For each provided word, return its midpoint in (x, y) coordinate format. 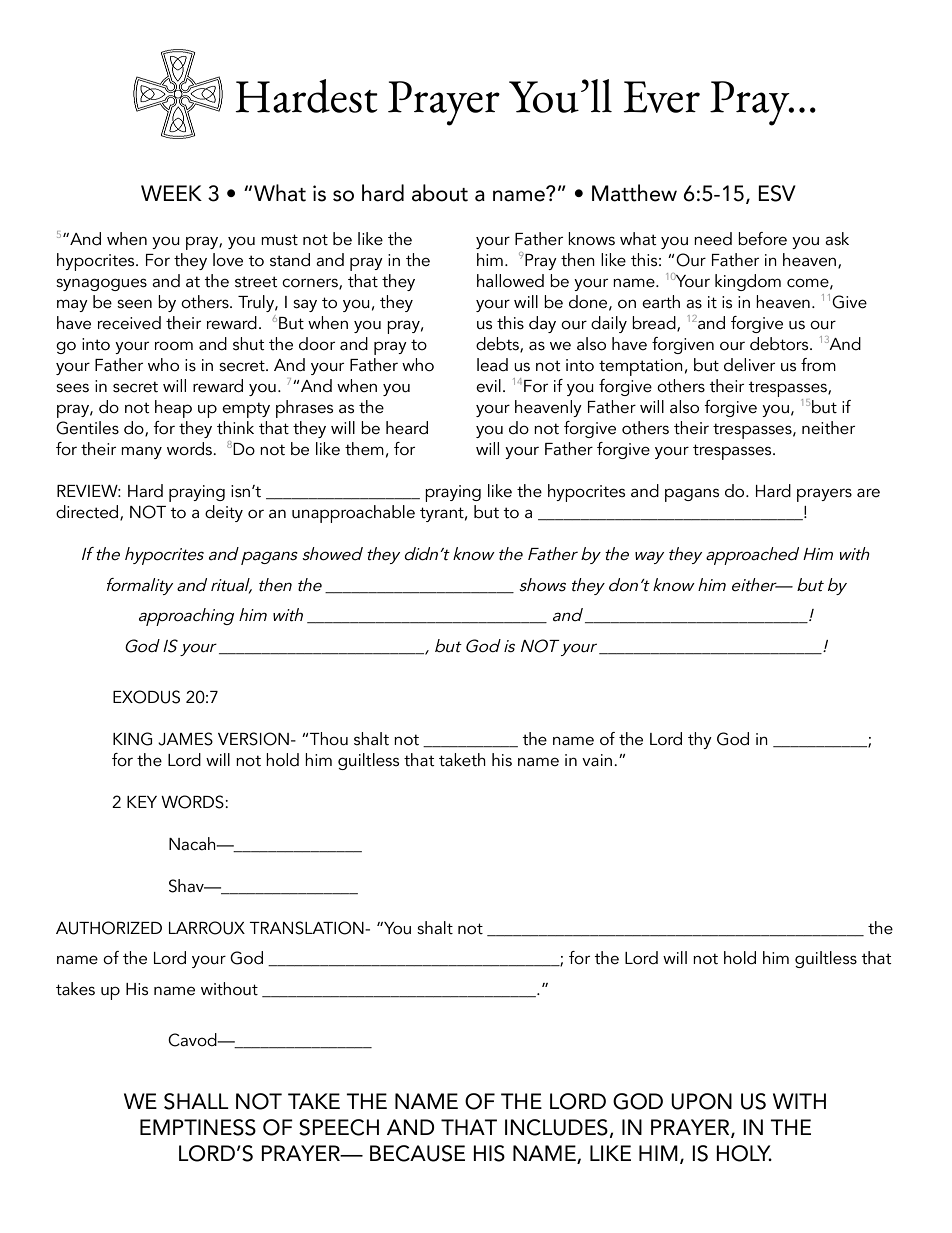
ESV (777, 193)
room (174, 346)
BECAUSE (417, 1153)
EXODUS (146, 697)
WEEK (171, 193)
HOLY (744, 1153)
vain (597, 760)
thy (700, 740)
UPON (701, 1101)
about (440, 193)
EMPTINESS (198, 1127)
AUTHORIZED (109, 928)
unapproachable (353, 514)
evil (488, 385)
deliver (749, 364)
